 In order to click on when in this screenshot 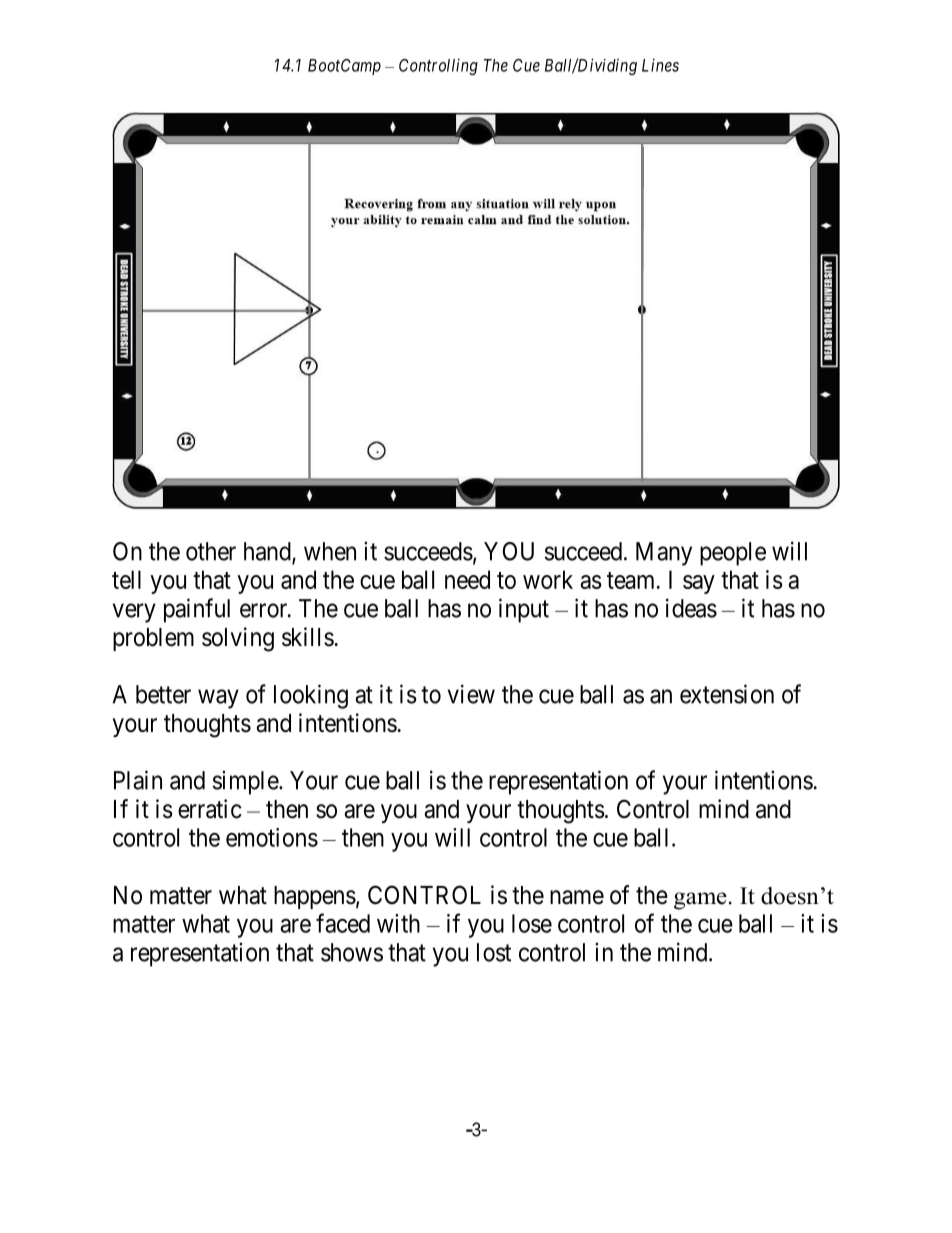, I will do `click(330, 551)`.
